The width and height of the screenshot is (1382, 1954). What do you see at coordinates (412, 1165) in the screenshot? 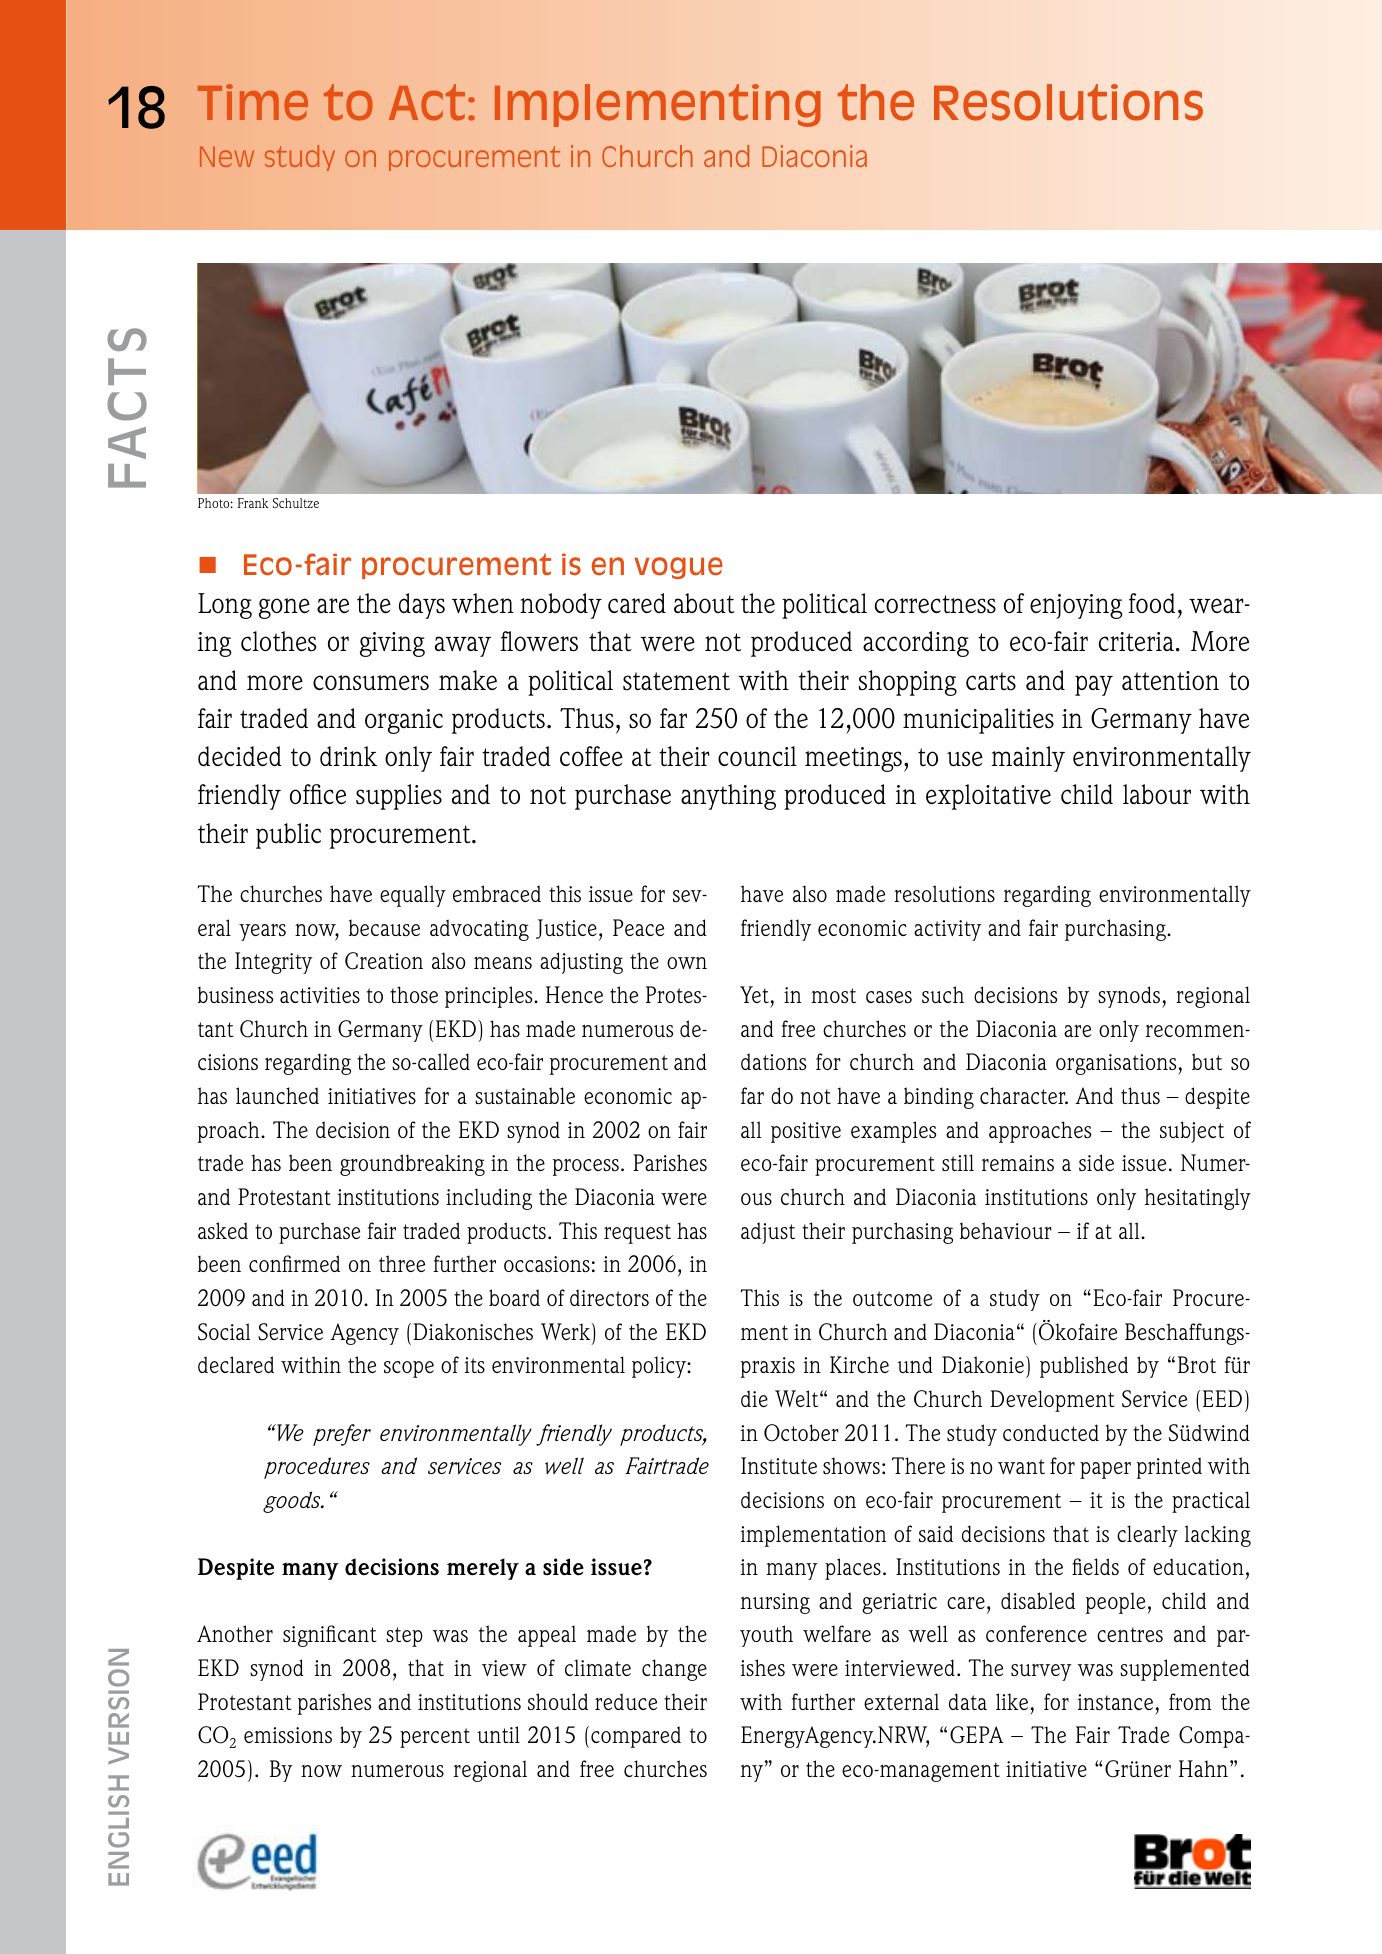
I see `groundbreaking` at bounding box center [412, 1165].
